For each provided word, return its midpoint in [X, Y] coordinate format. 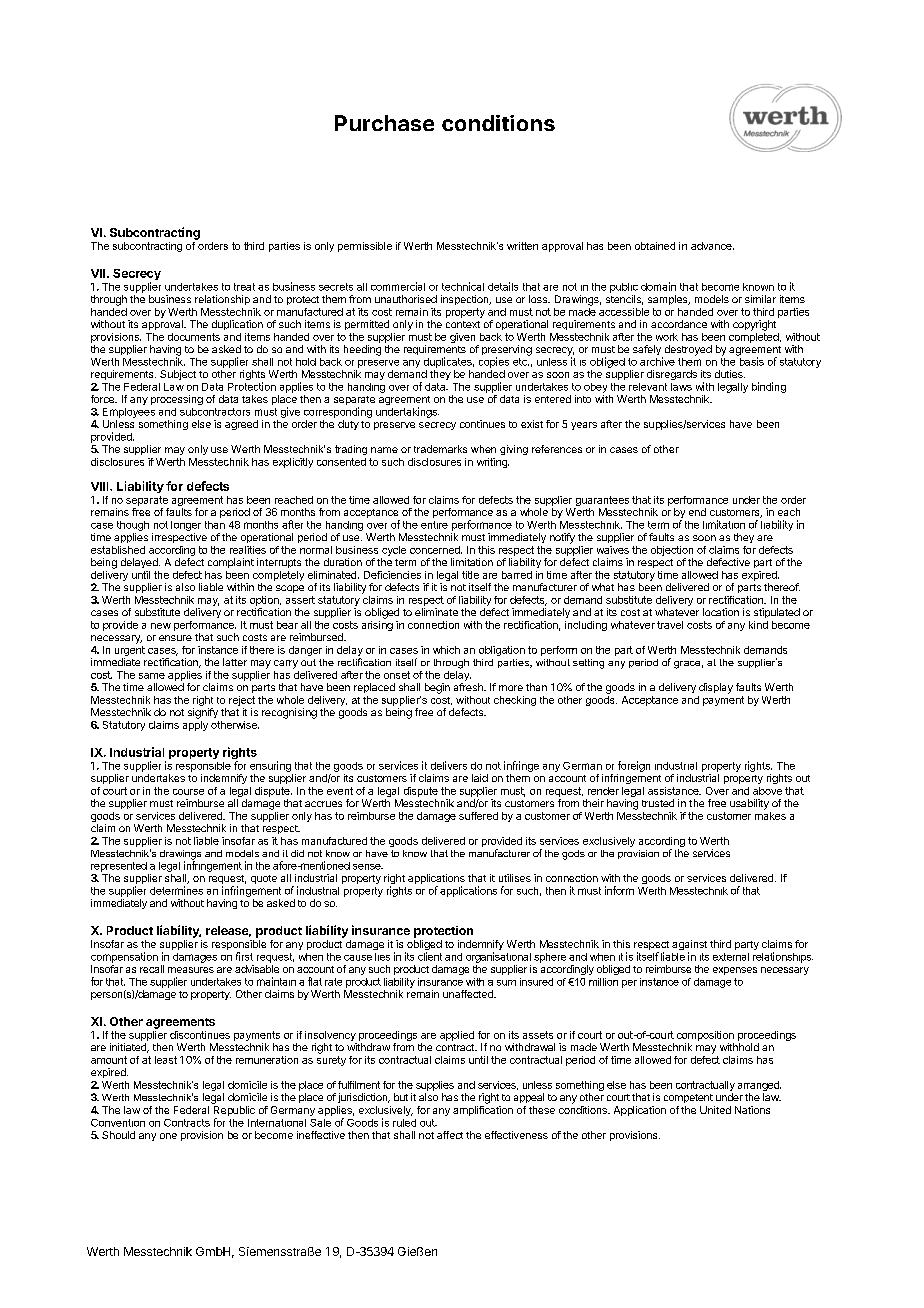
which [446, 650]
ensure [175, 638]
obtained [655, 246]
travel [670, 625]
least [166, 1060]
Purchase [384, 123]
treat [244, 287]
